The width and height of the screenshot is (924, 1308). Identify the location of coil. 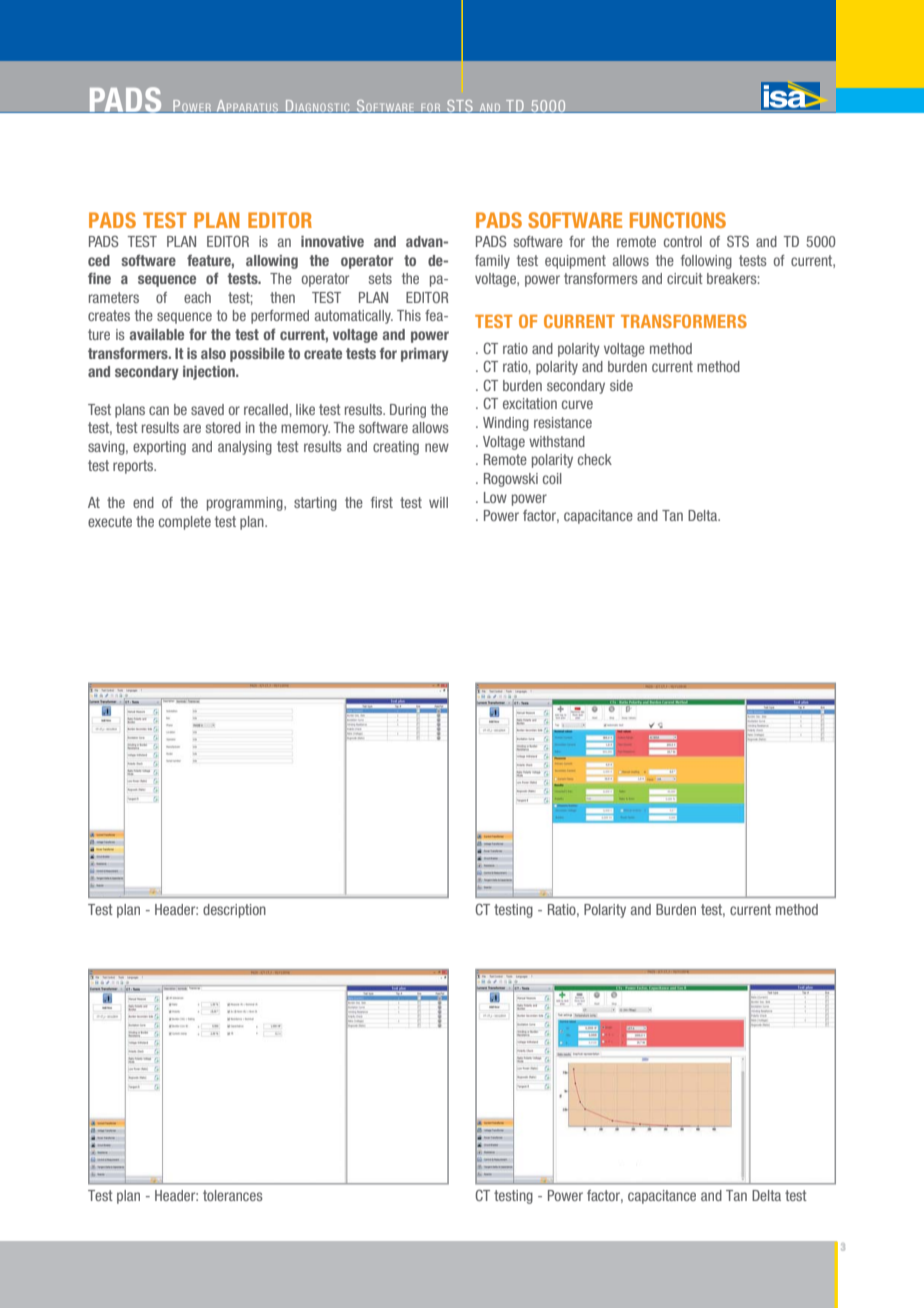
(552, 478).
